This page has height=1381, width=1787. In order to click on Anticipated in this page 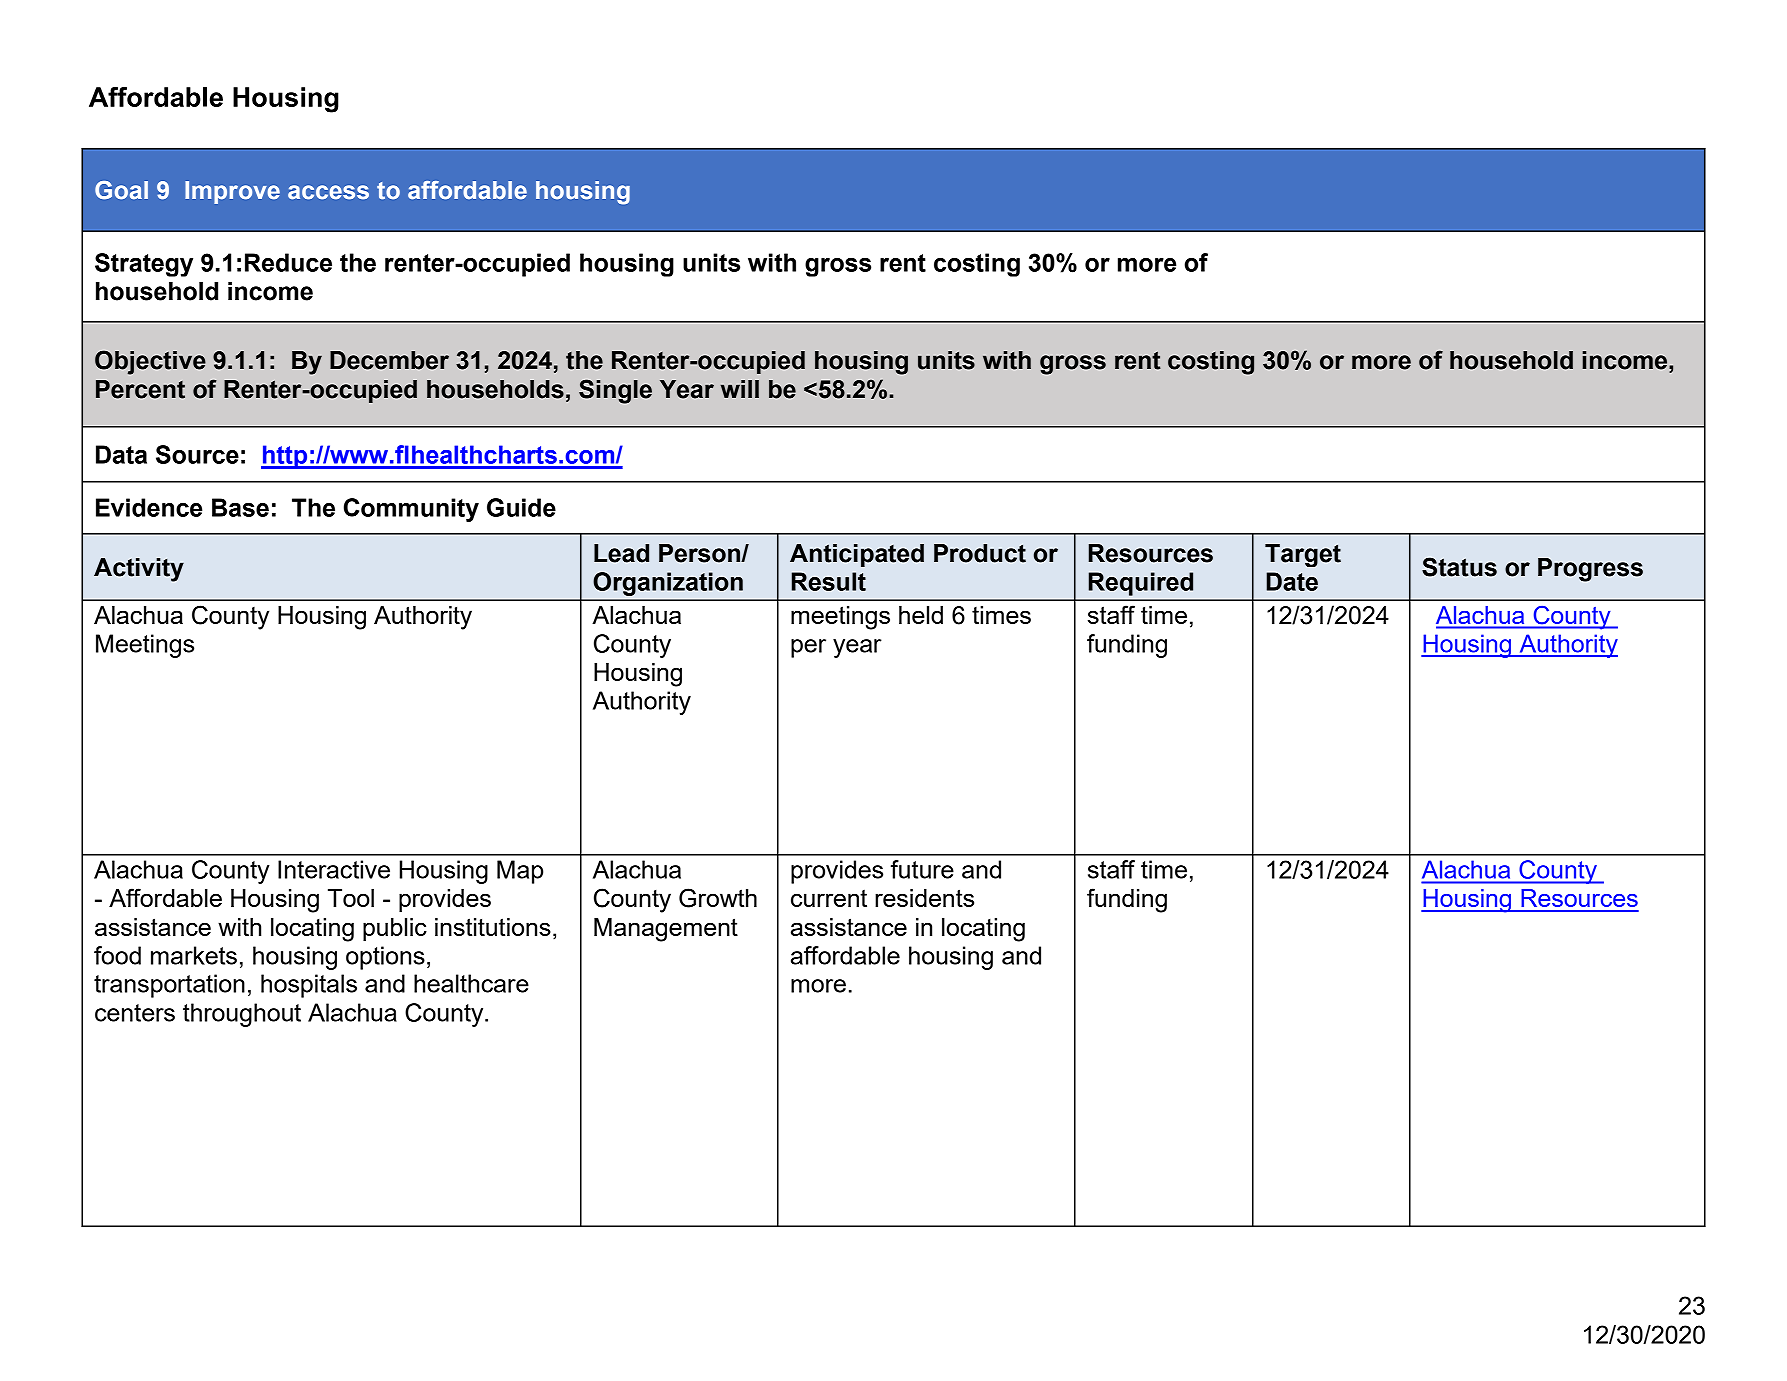, I will do `click(857, 555)`.
